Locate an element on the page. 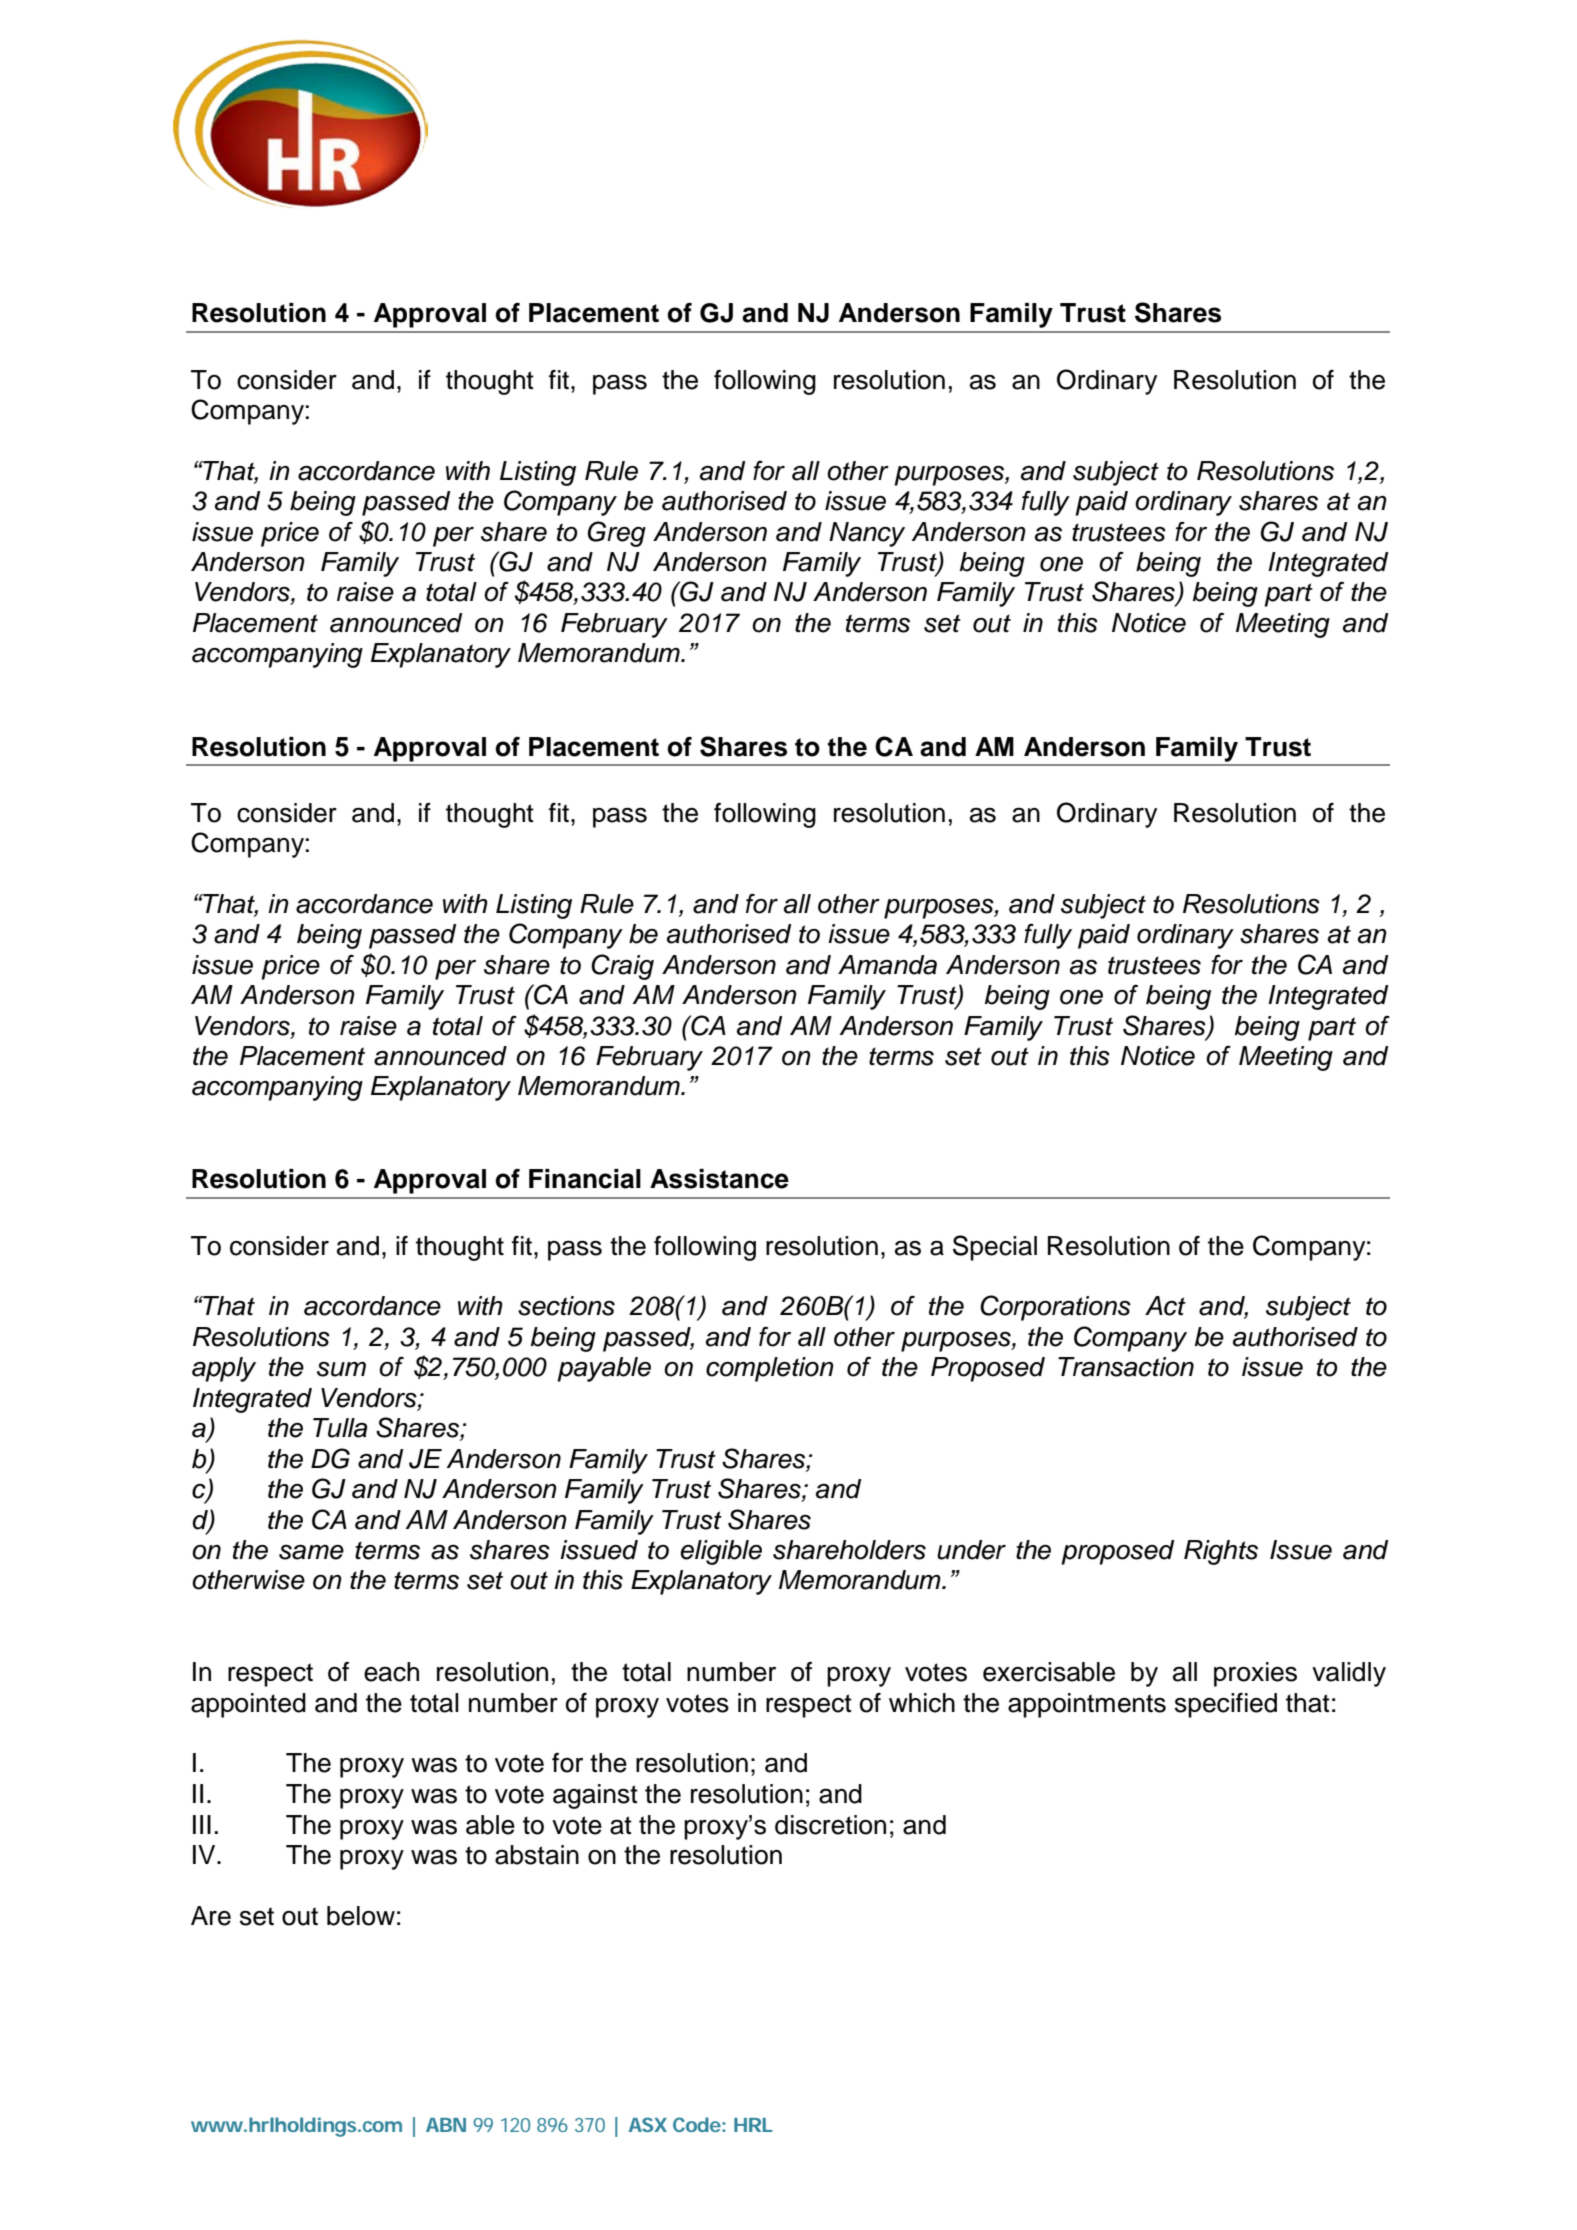 The height and width of the page is (2230, 1577). appointments is located at coordinates (1087, 1705).
